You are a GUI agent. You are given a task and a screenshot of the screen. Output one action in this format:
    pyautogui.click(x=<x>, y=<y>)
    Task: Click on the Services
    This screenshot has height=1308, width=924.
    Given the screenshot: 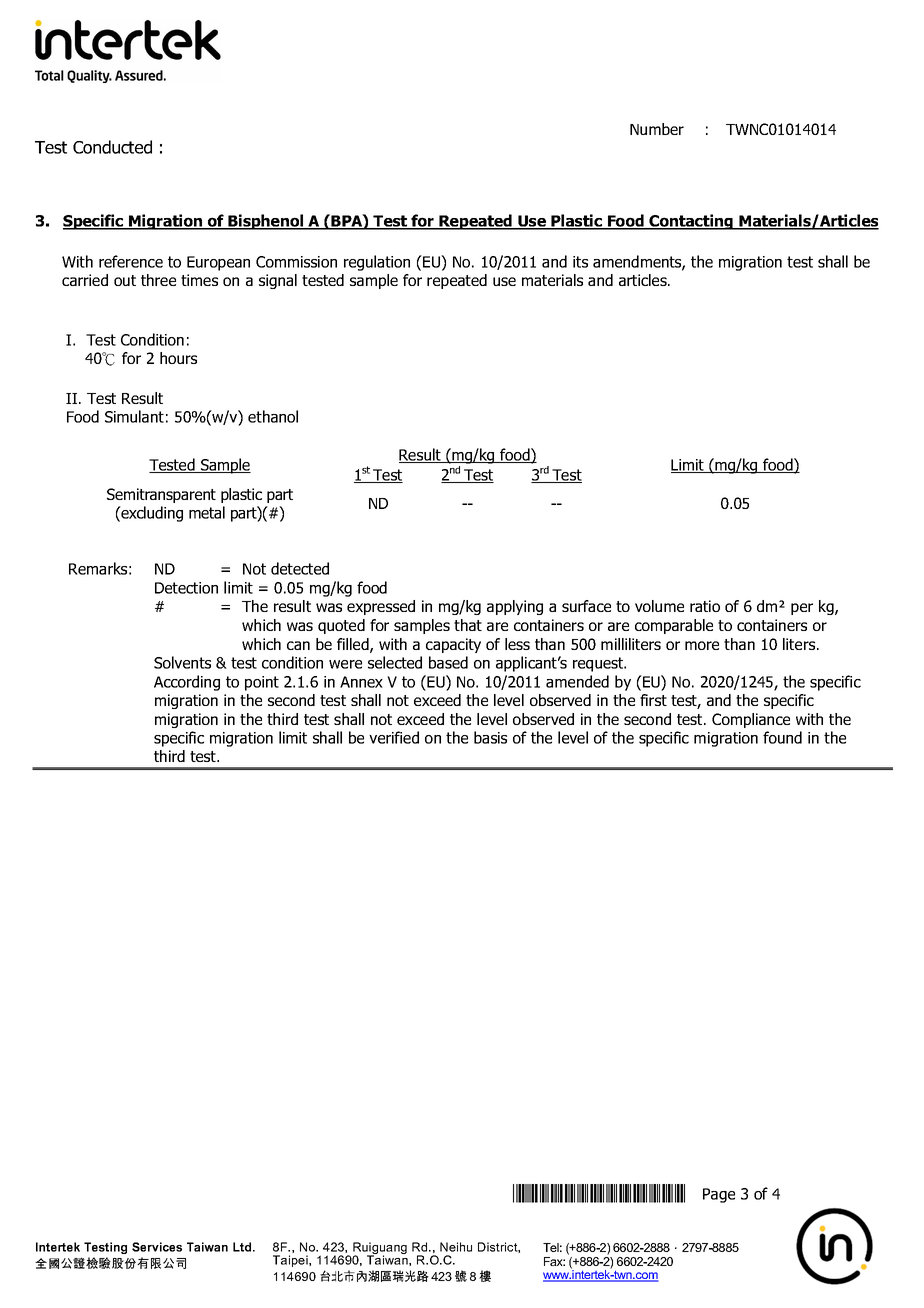 What is the action you would take?
    pyautogui.click(x=157, y=1247)
